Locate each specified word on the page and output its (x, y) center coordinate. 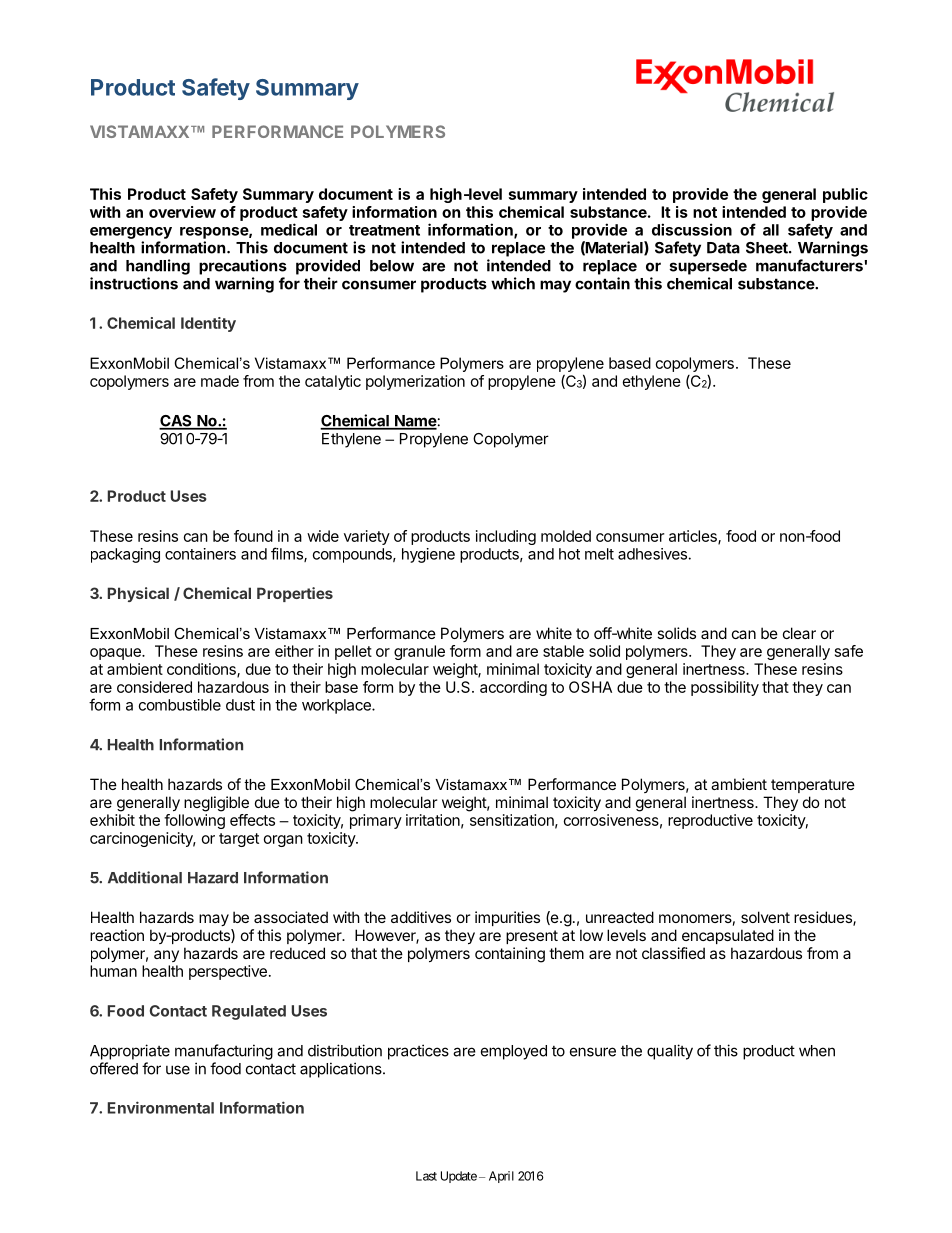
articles (694, 537)
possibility (725, 688)
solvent (765, 917)
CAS (176, 422)
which (513, 283)
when (817, 1051)
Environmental (161, 1107)
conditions (202, 670)
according (513, 688)
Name (415, 422)
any (166, 956)
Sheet (768, 248)
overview (182, 212)
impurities (507, 918)
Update (459, 1177)
